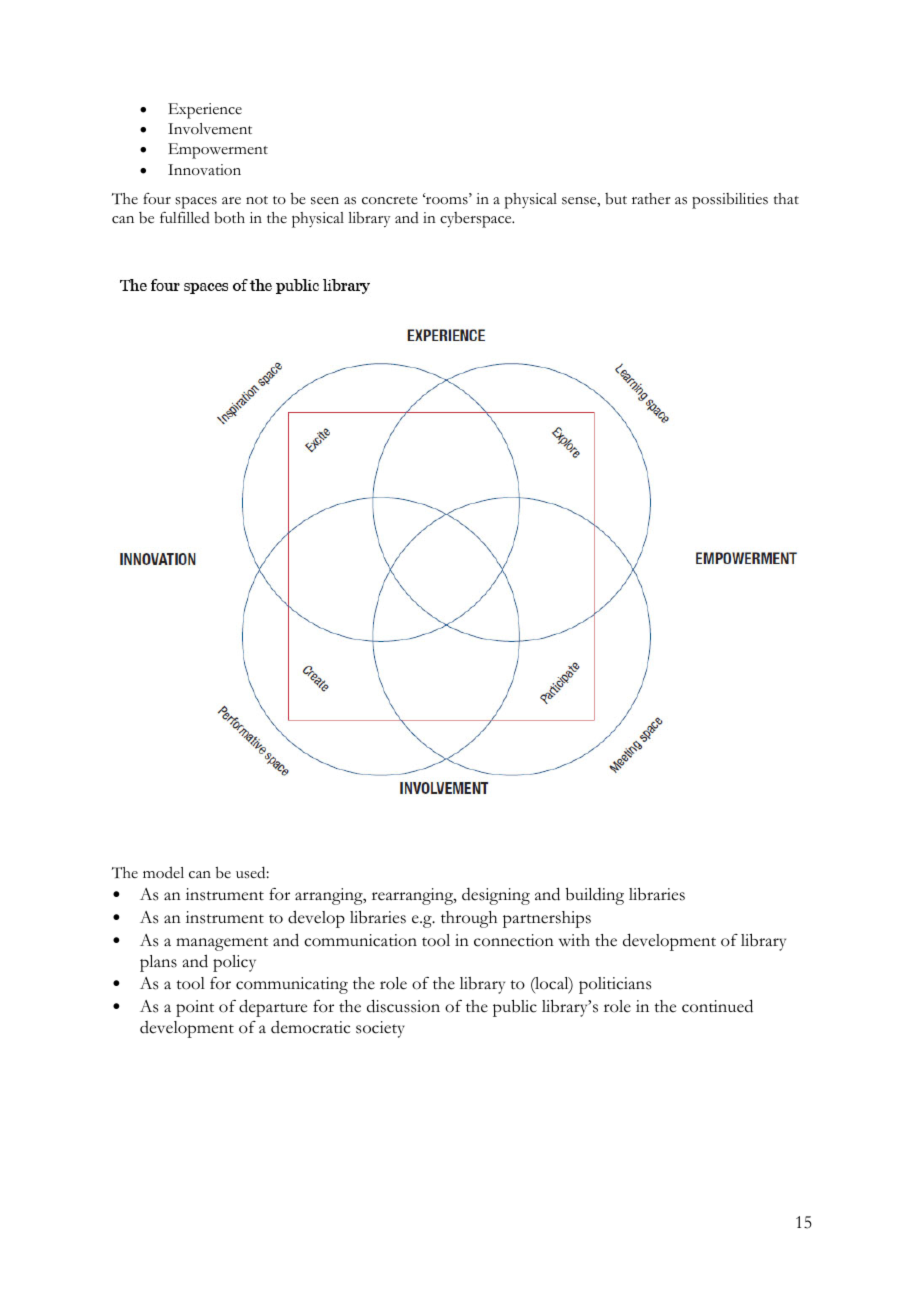  What do you see at coordinates (163, 872) in the page?
I see `model` at bounding box center [163, 872].
